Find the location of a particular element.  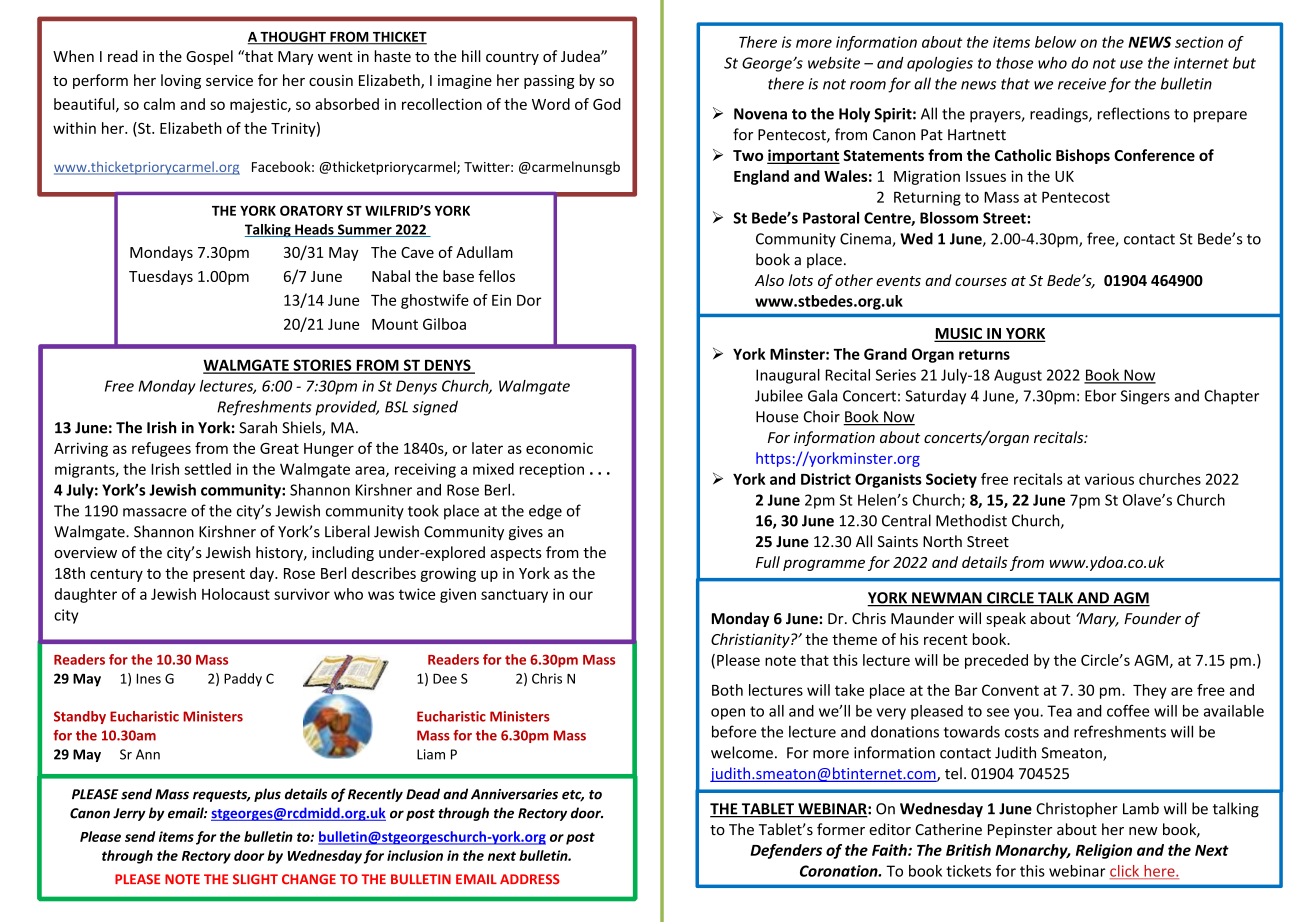

settled is located at coordinates (207, 469).
